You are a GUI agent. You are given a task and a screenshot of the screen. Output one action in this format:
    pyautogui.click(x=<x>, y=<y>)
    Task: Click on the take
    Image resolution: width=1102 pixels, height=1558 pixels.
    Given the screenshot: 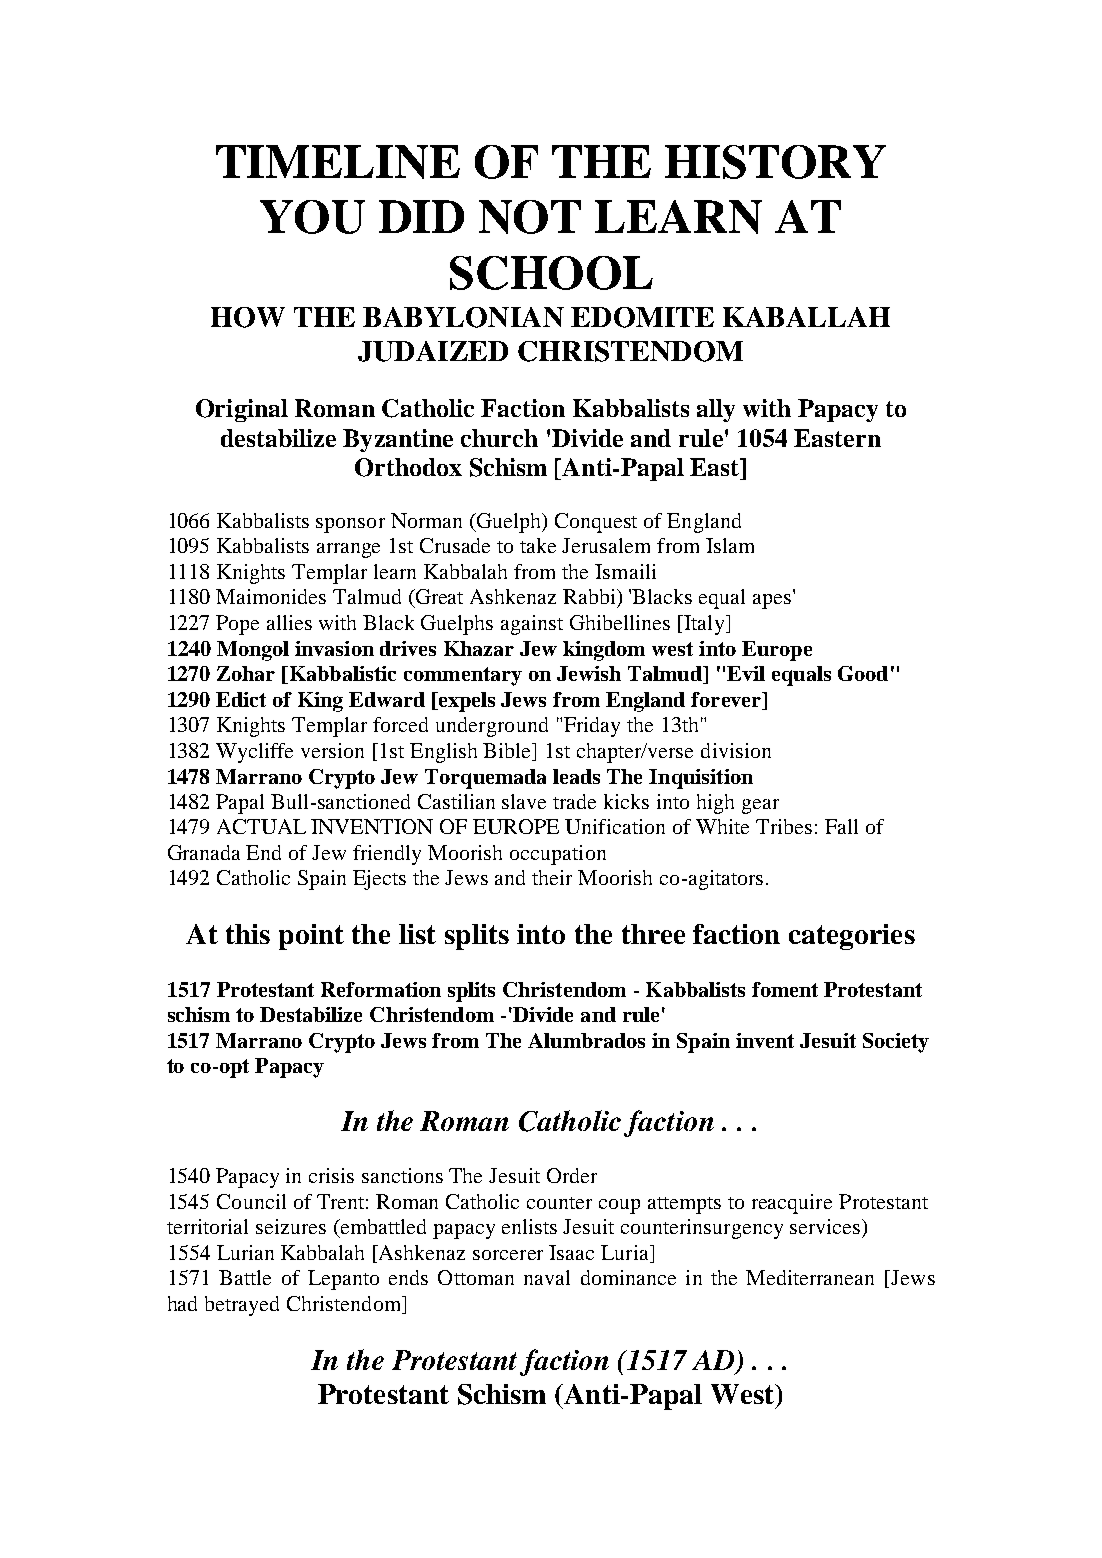 What is the action you would take?
    pyautogui.click(x=538, y=545)
